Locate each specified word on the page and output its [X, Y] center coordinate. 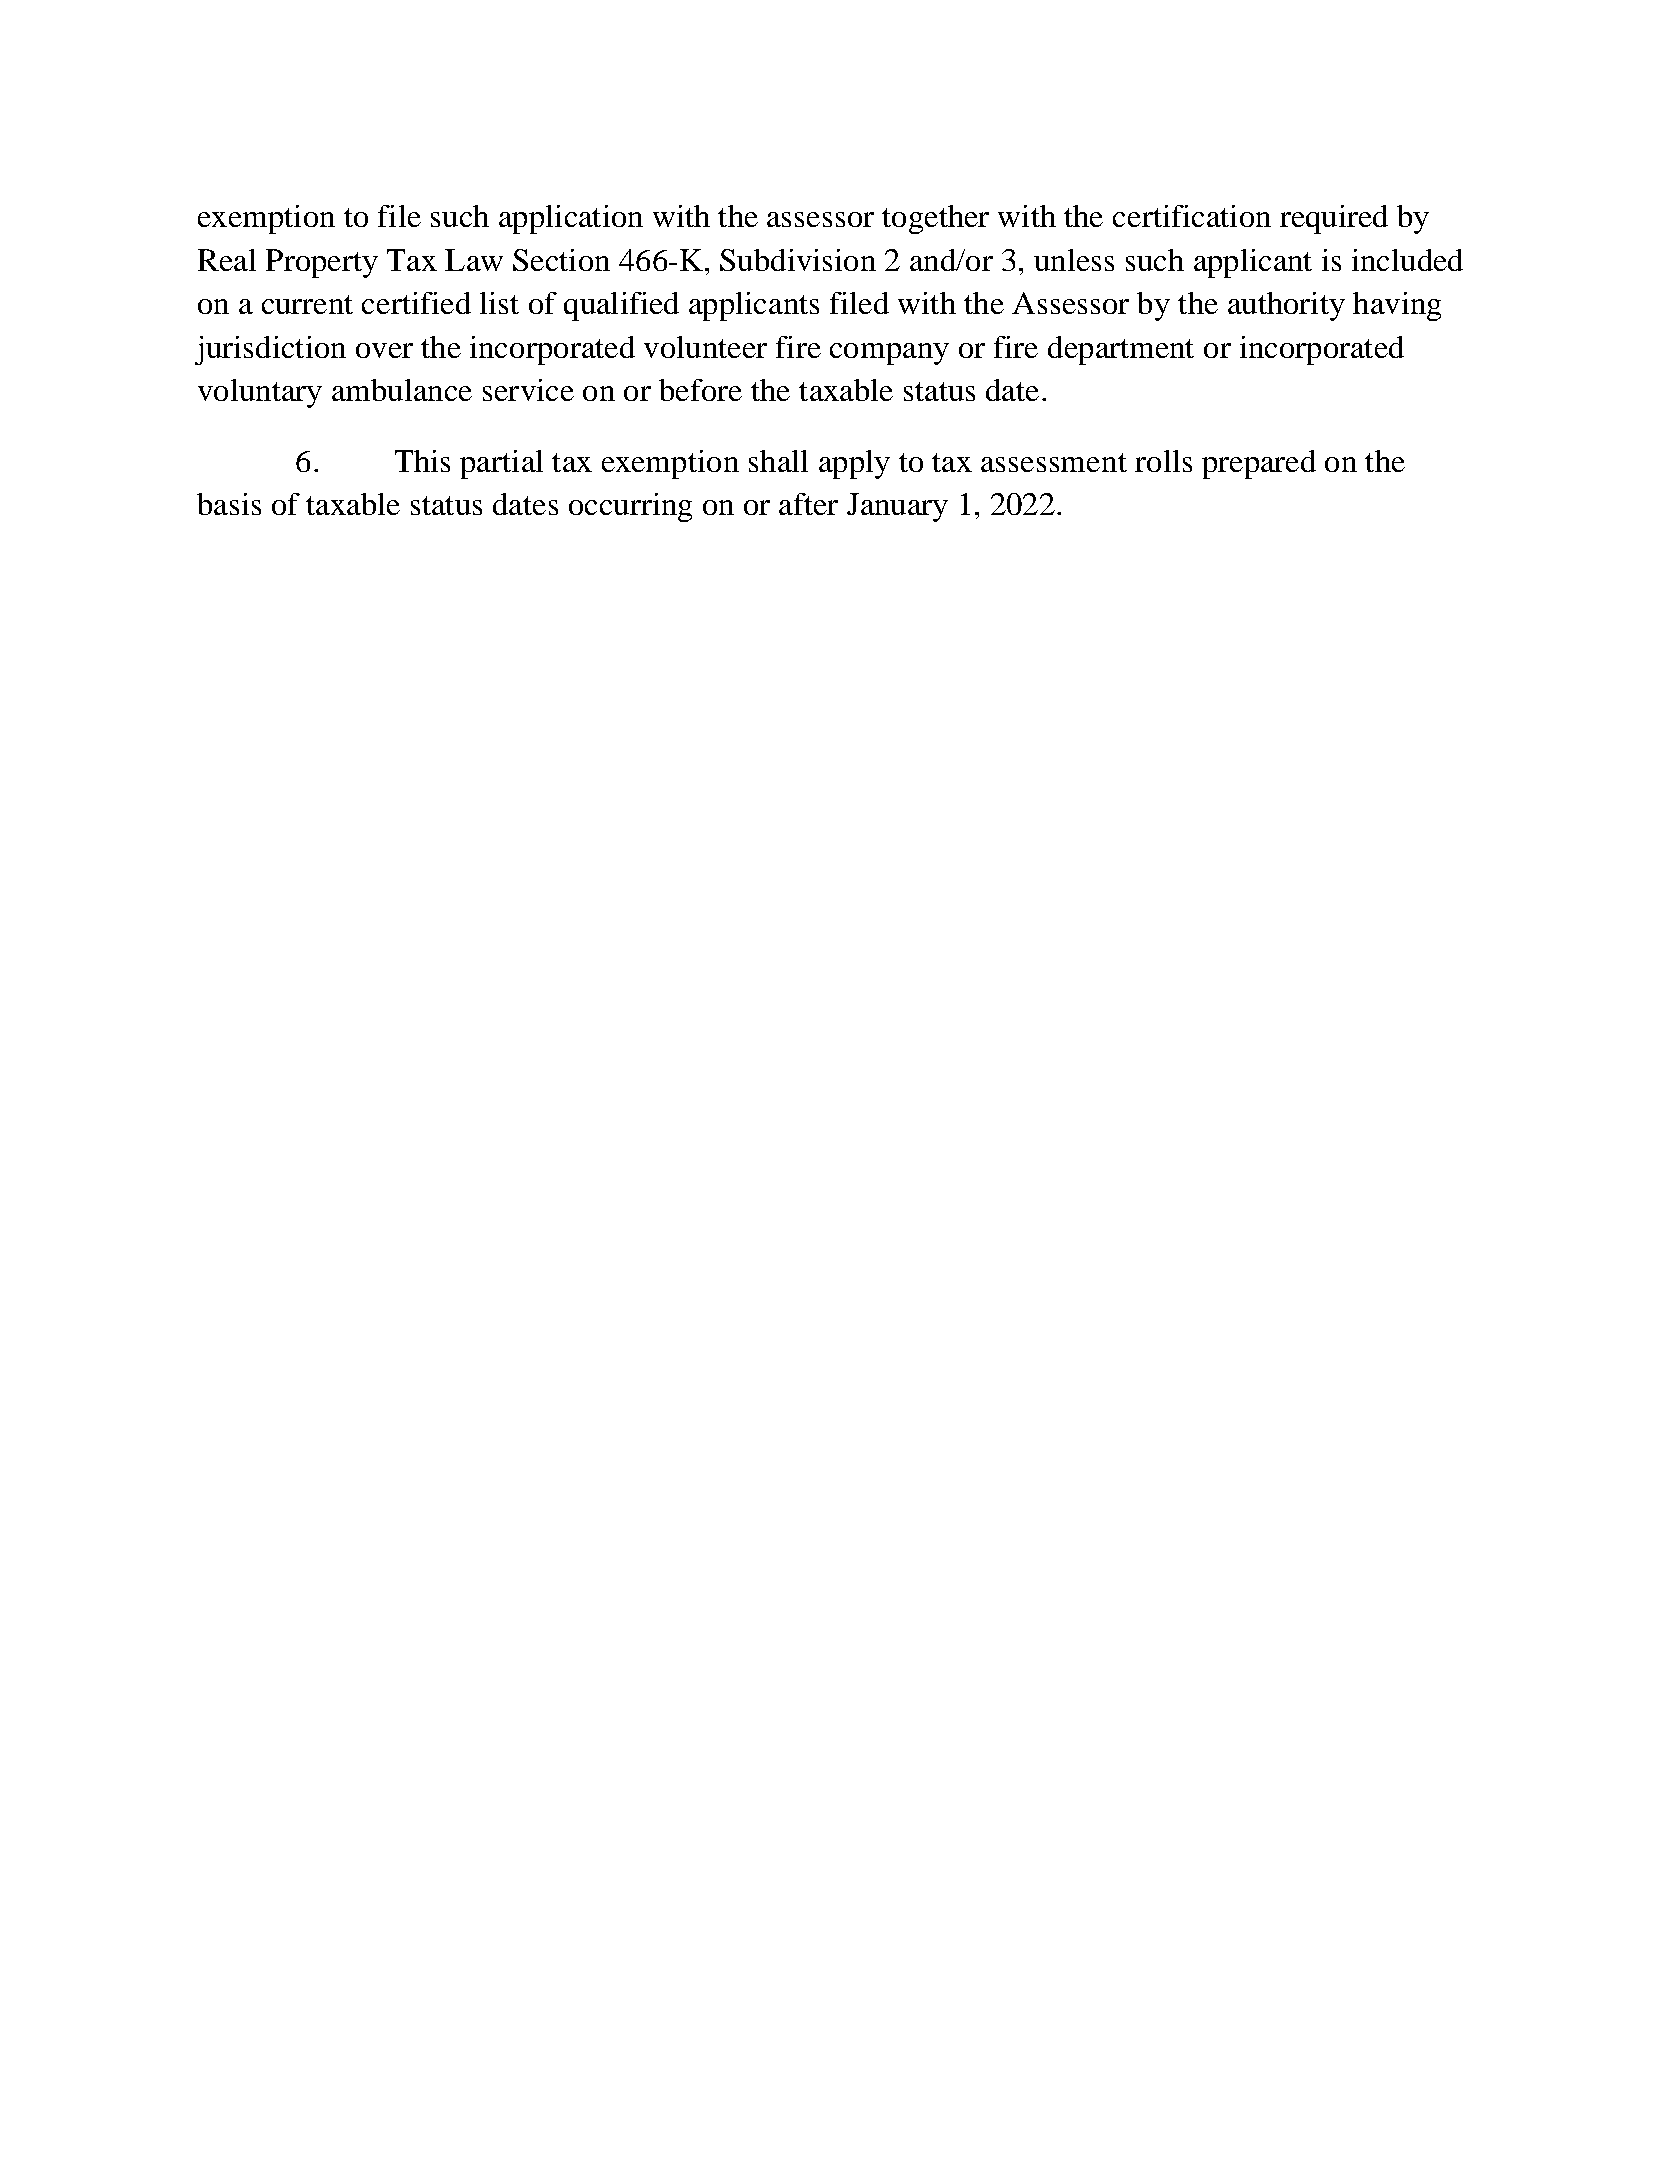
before [700, 390]
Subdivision [798, 260]
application [571, 219]
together [935, 219]
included [1407, 260]
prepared [1259, 464]
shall [778, 461]
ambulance [402, 390]
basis [229, 504]
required [1334, 219]
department [1121, 350]
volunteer [705, 347]
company [889, 354]
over [384, 350]
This [422, 461]
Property [322, 263]
